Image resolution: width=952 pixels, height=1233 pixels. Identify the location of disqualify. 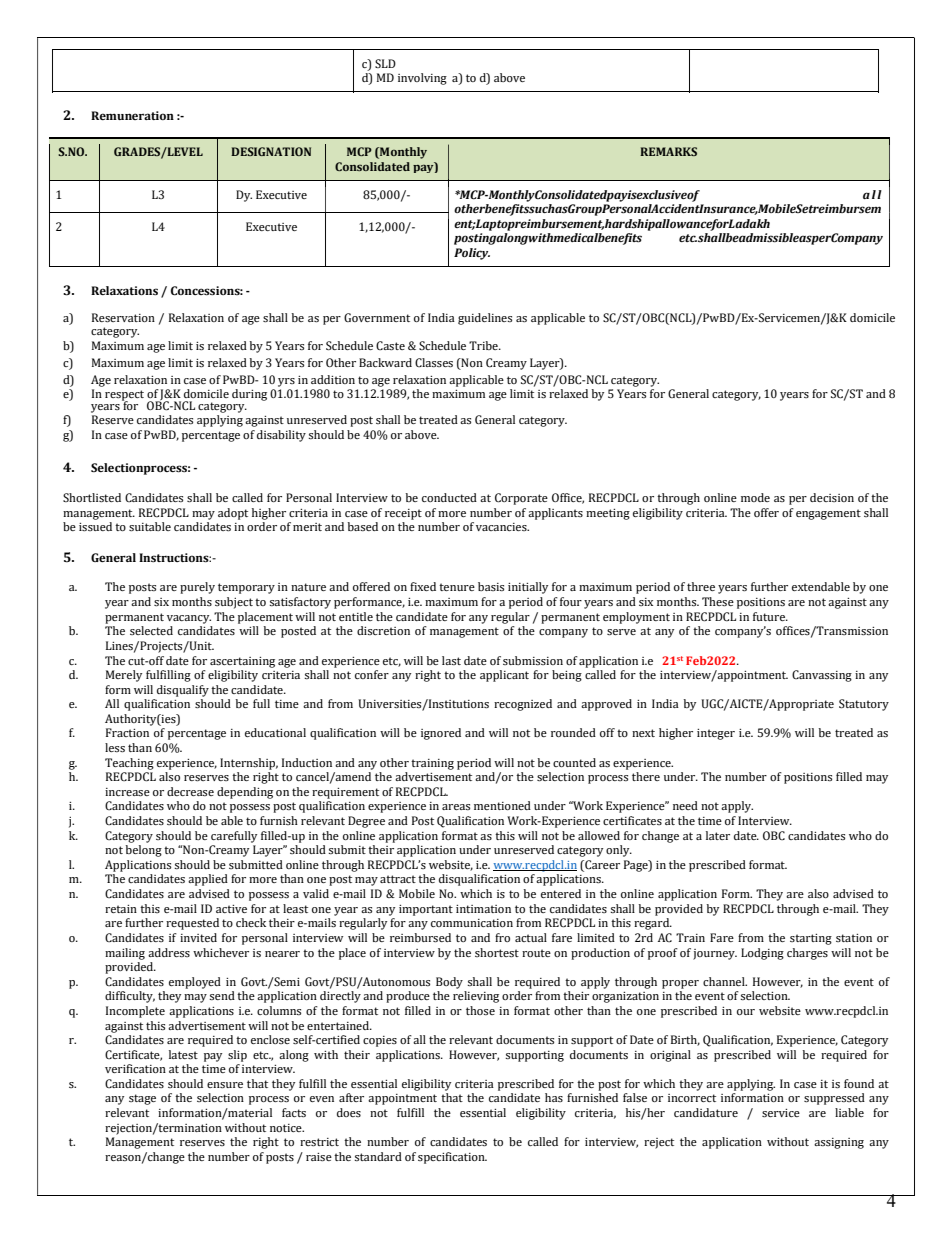
(183, 691).
